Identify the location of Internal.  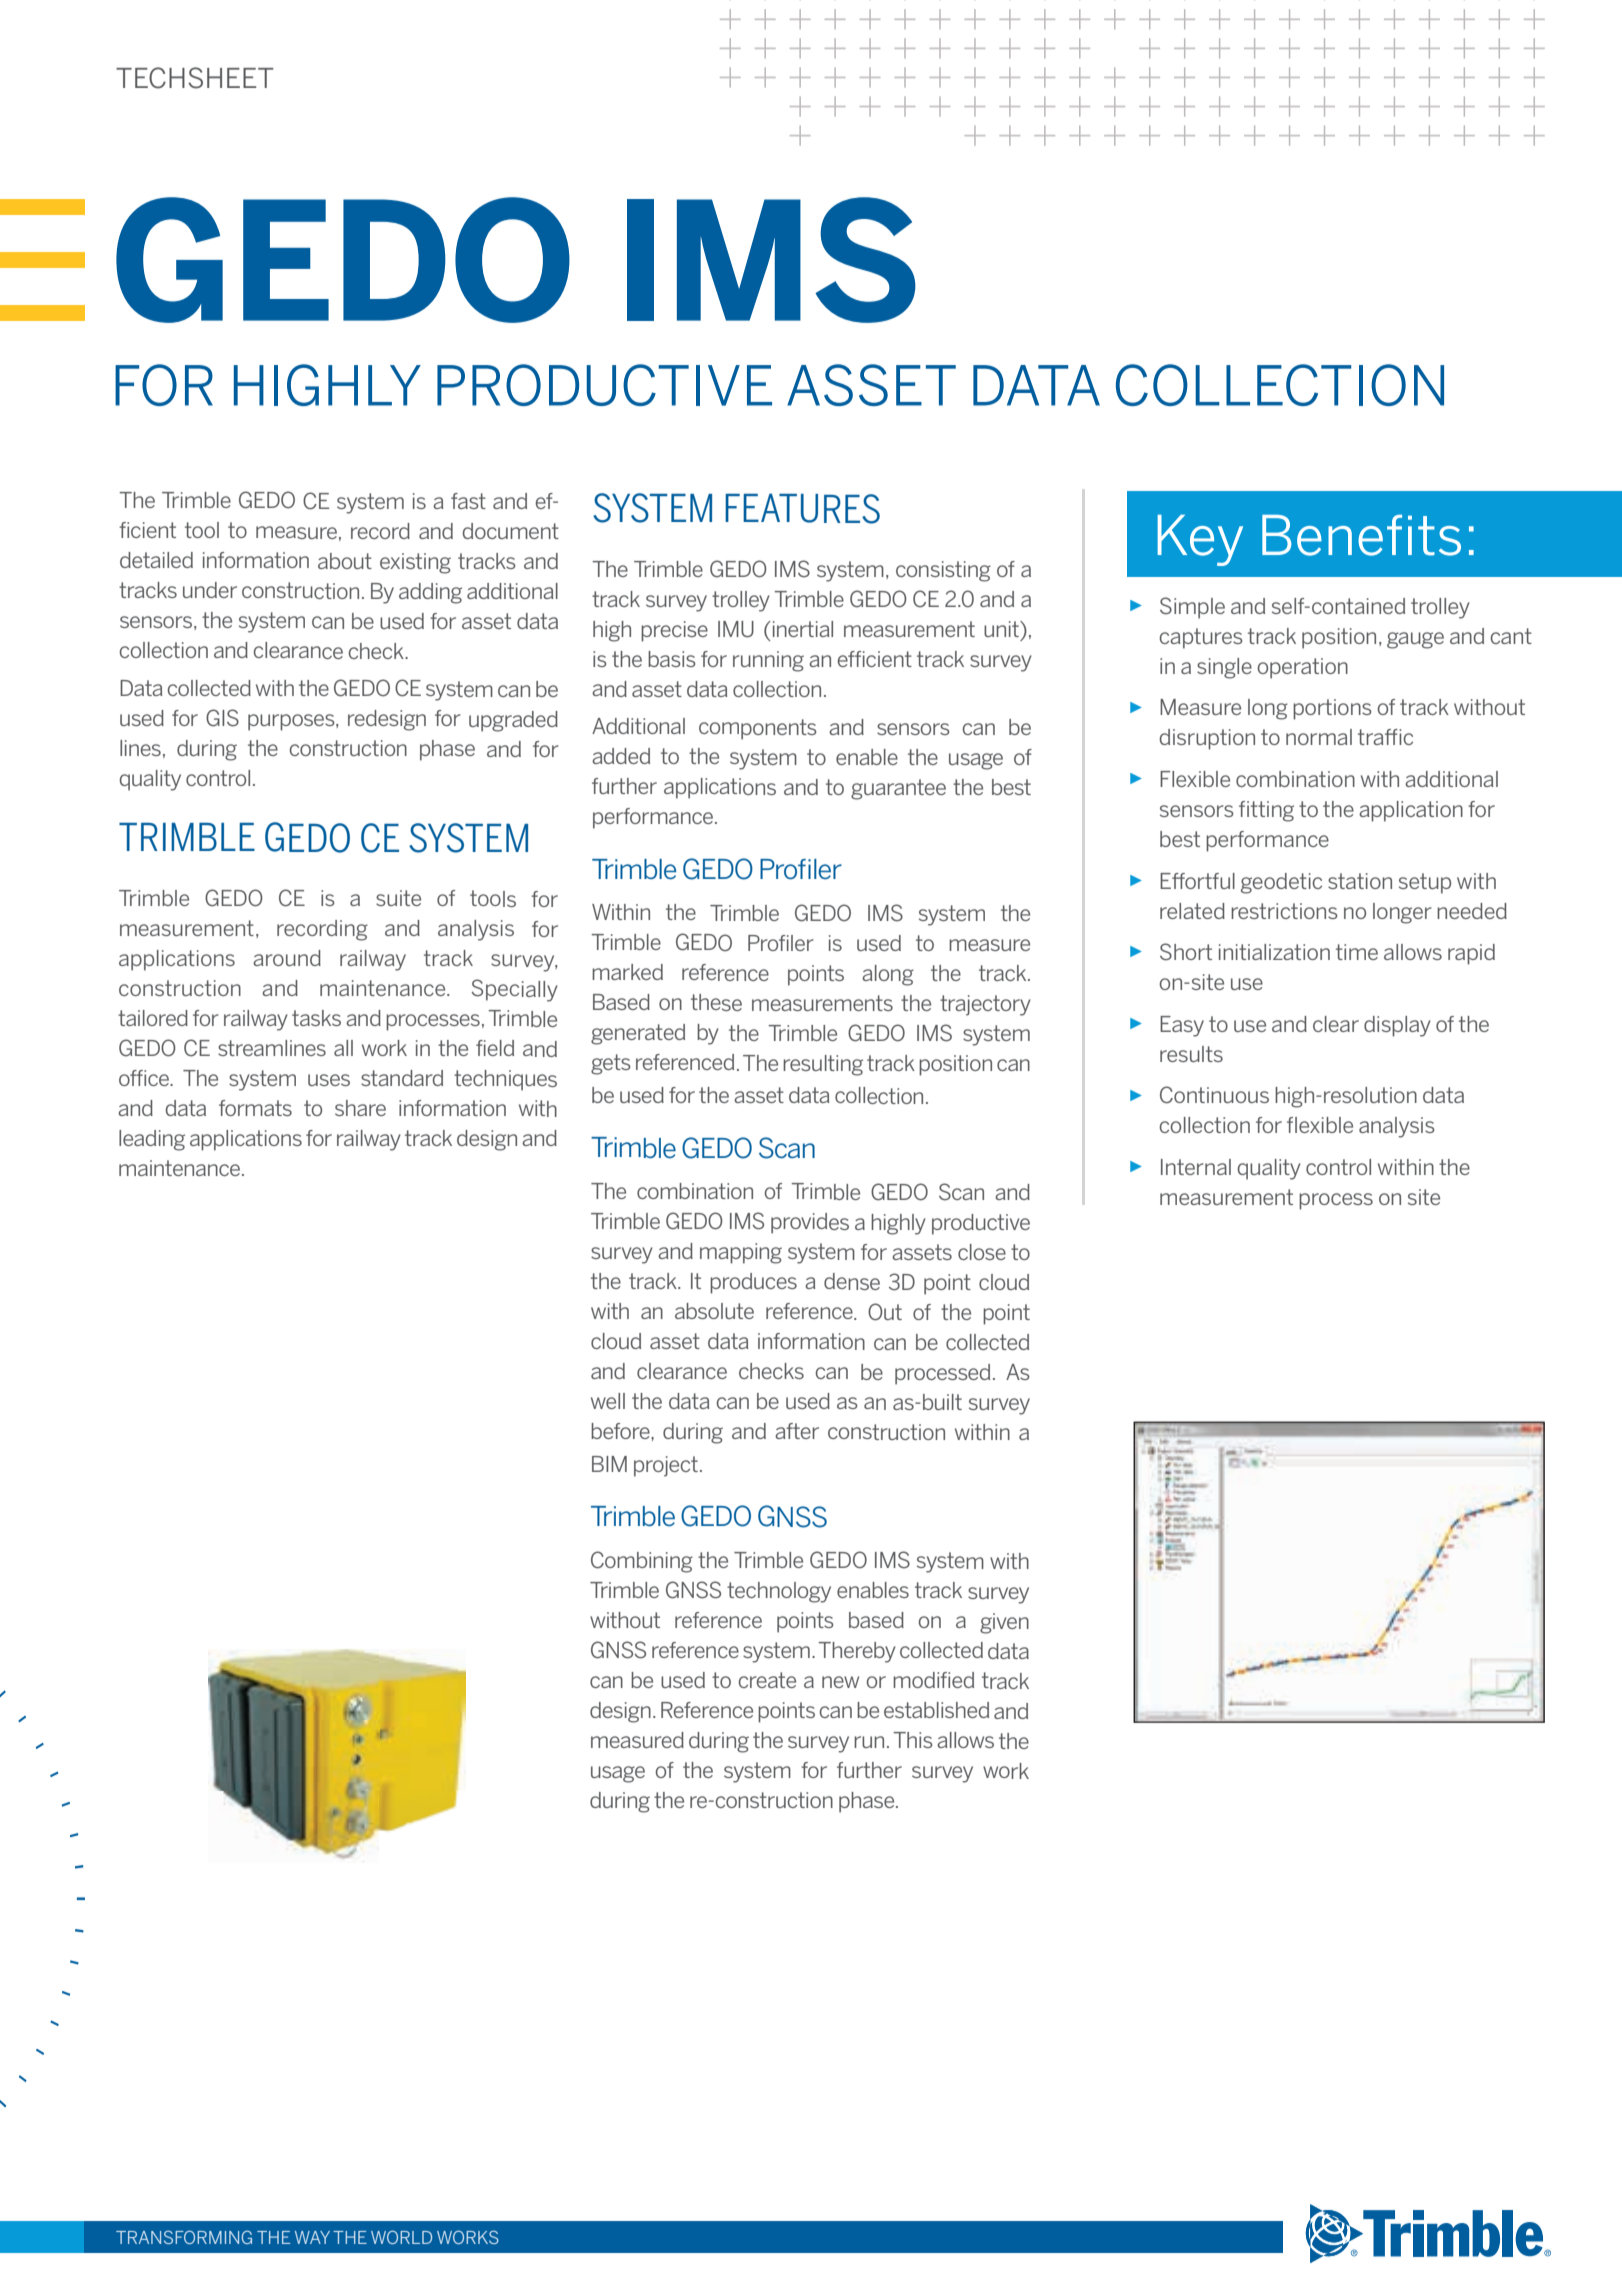
(1196, 1167).
